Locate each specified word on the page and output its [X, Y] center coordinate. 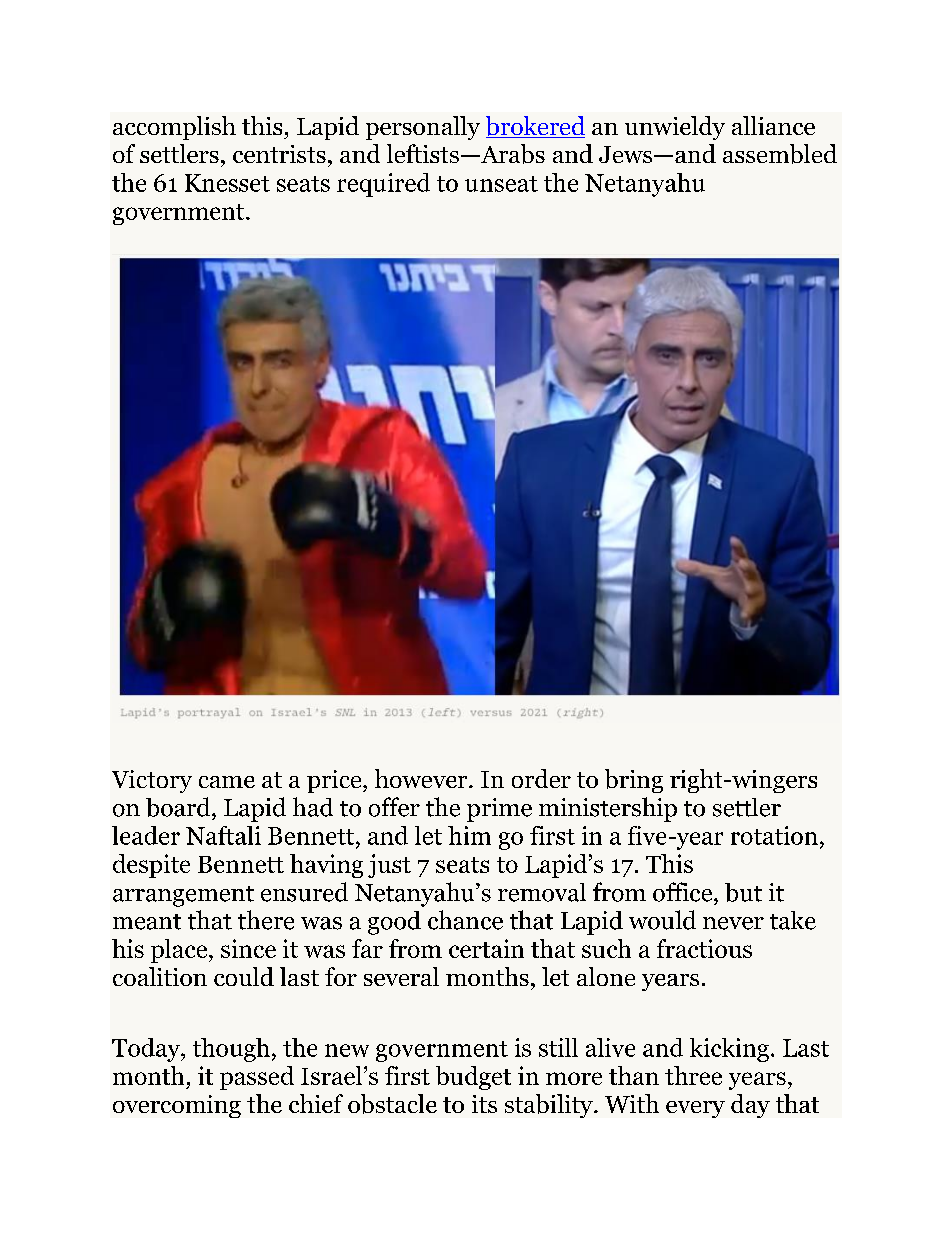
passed [257, 1078]
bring [634, 781]
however [422, 778]
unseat [501, 184]
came [227, 782]
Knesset [227, 183]
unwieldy [675, 128]
